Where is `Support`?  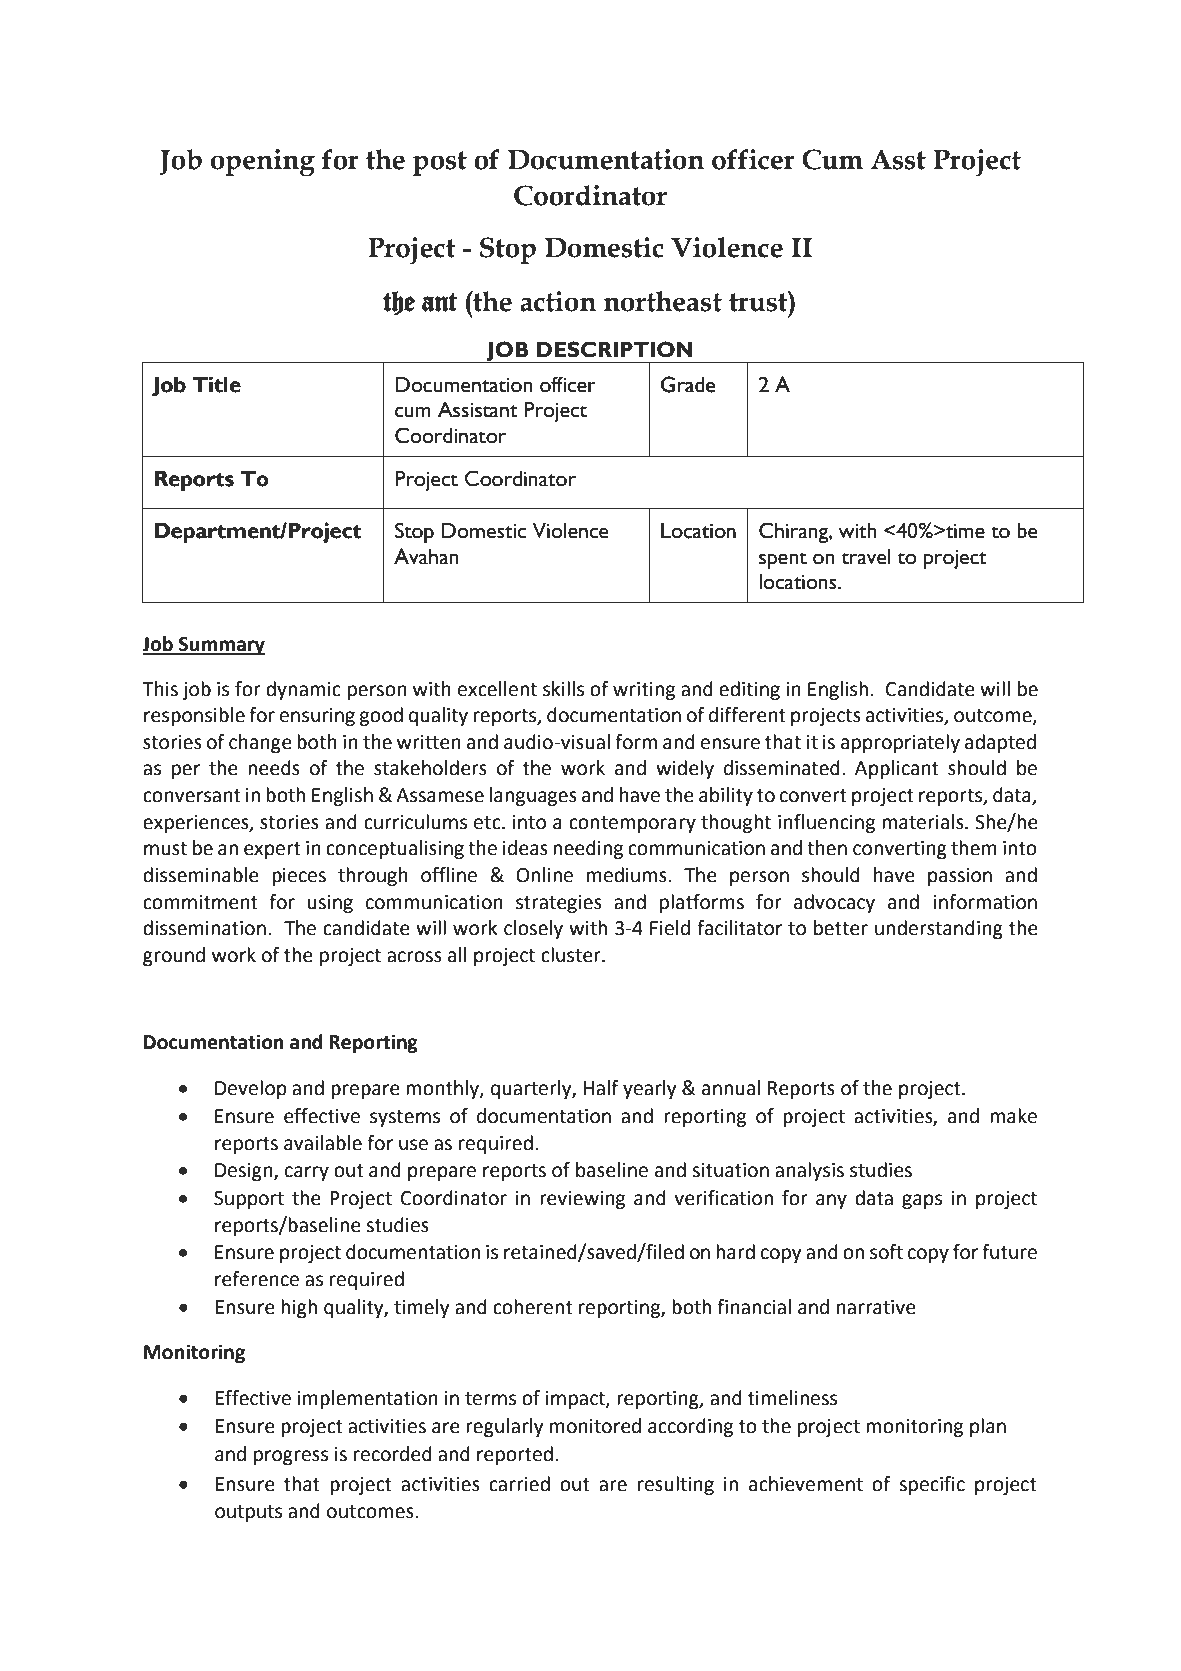
Support is located at coordinates (249, 1200).
